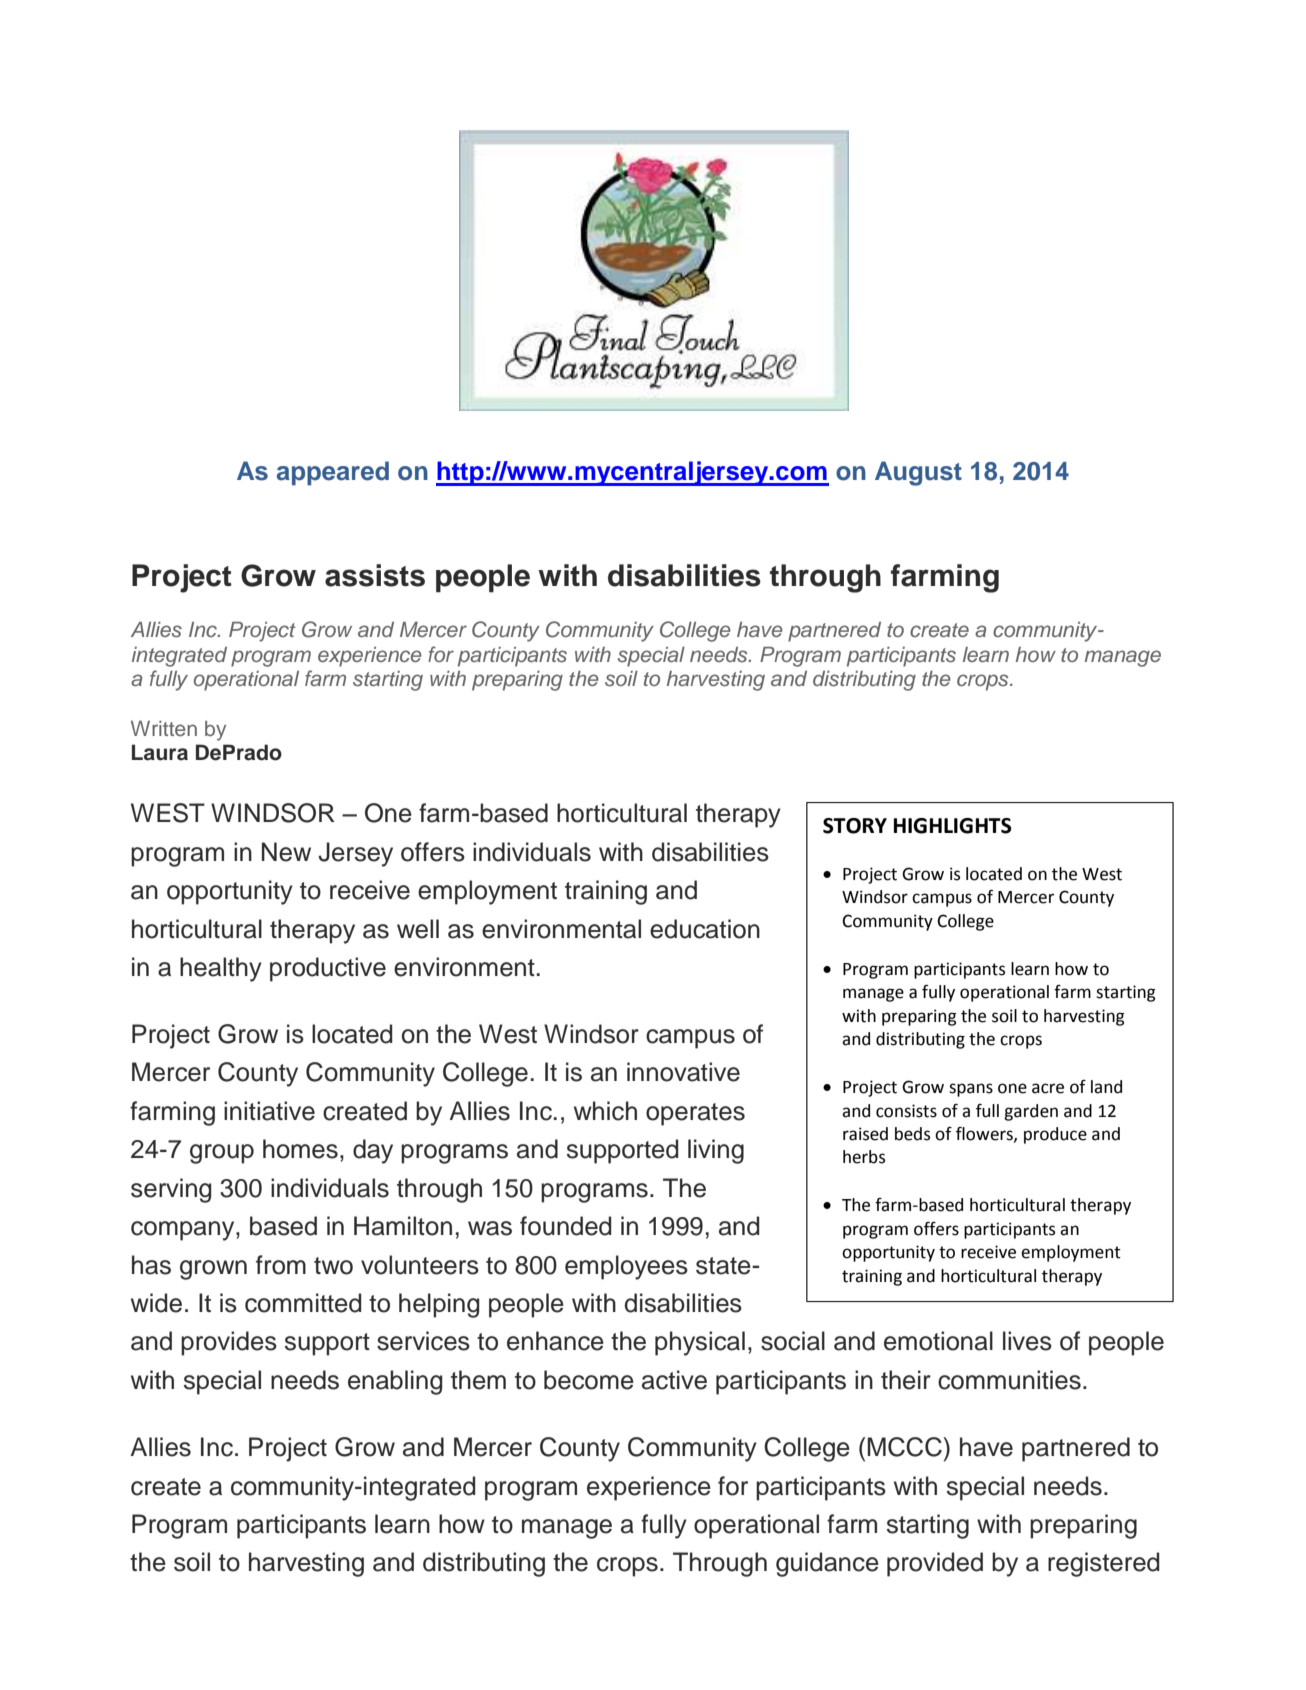  Describe the element at coordinates (395, 1382) in the document. I see `enabling` at that location.
